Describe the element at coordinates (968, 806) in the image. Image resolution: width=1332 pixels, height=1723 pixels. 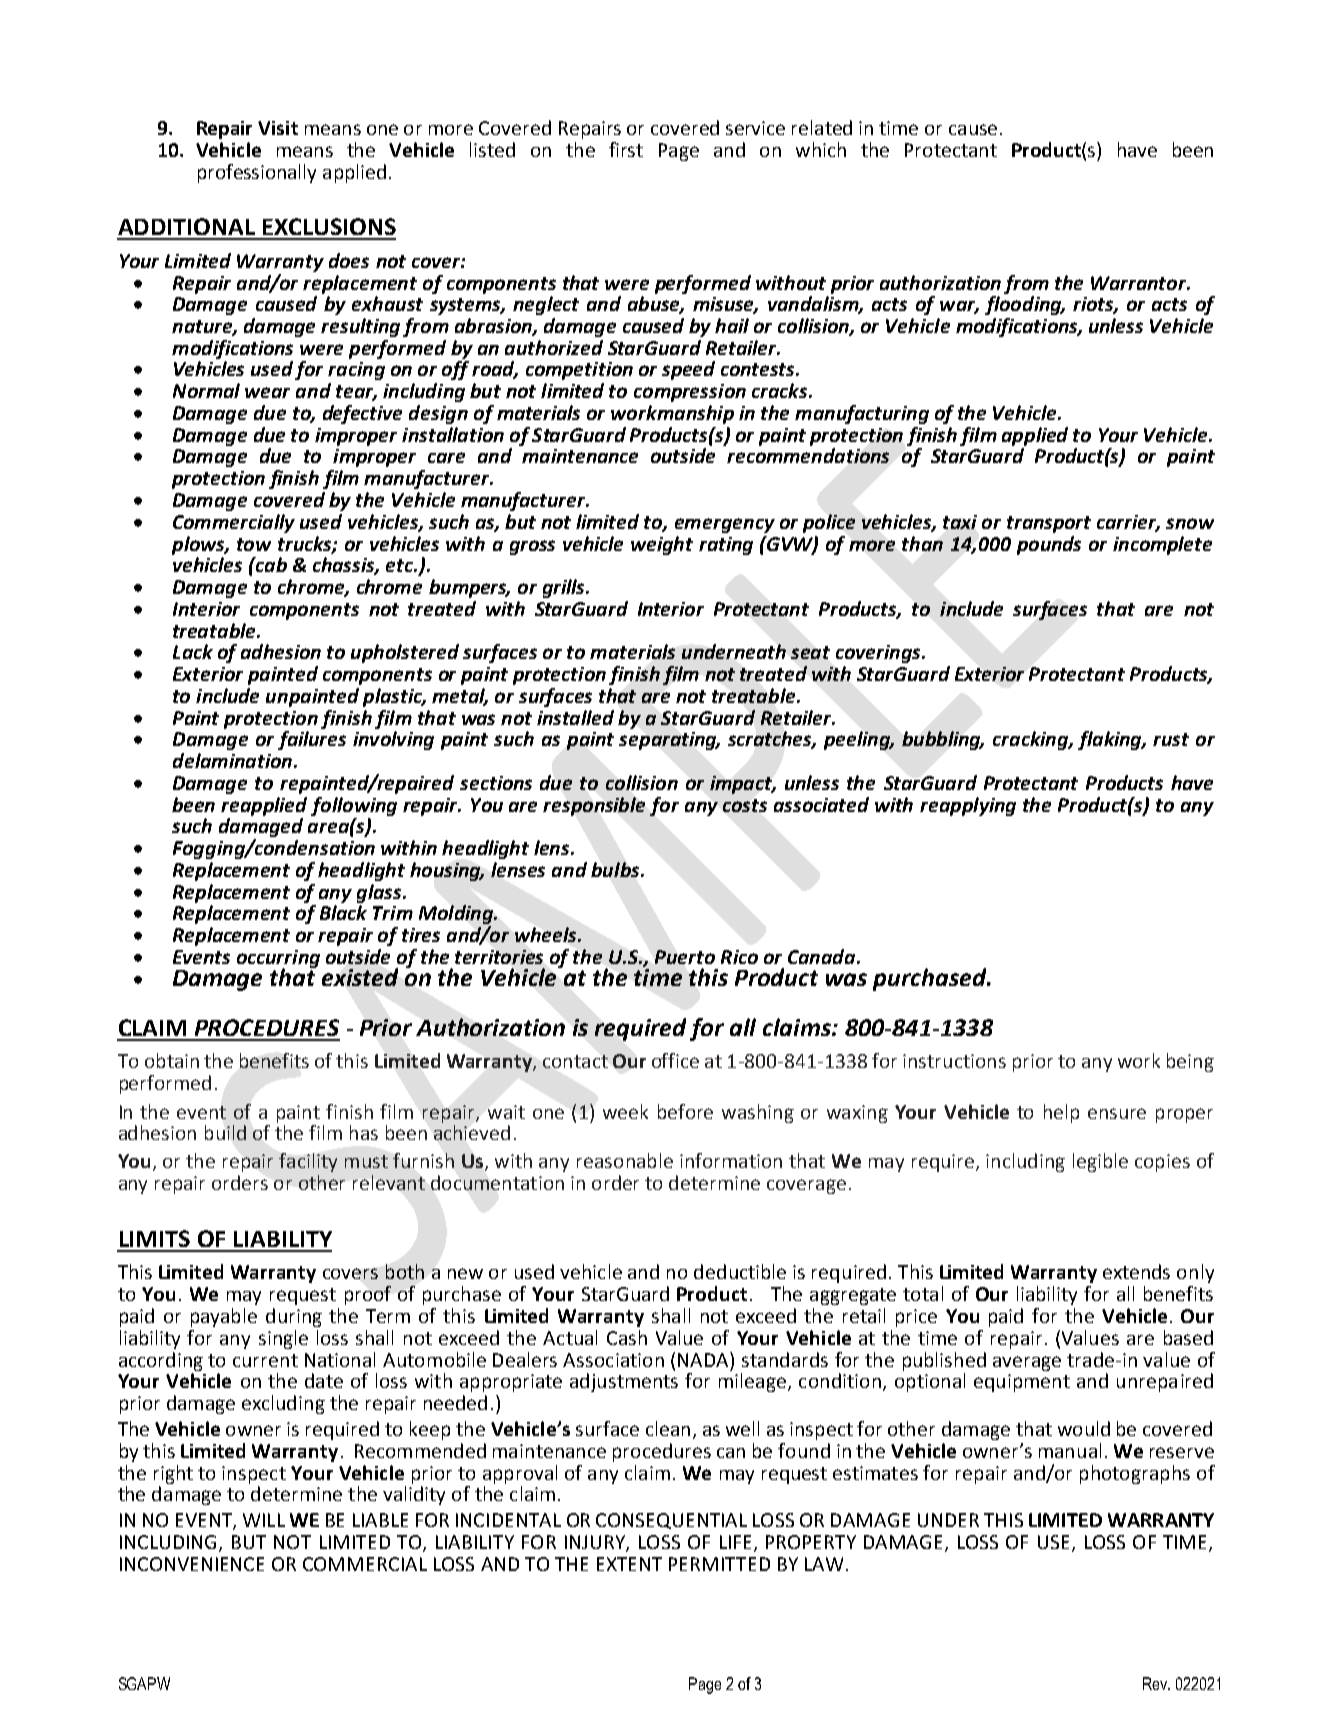
I see `reapplying` at that location.
